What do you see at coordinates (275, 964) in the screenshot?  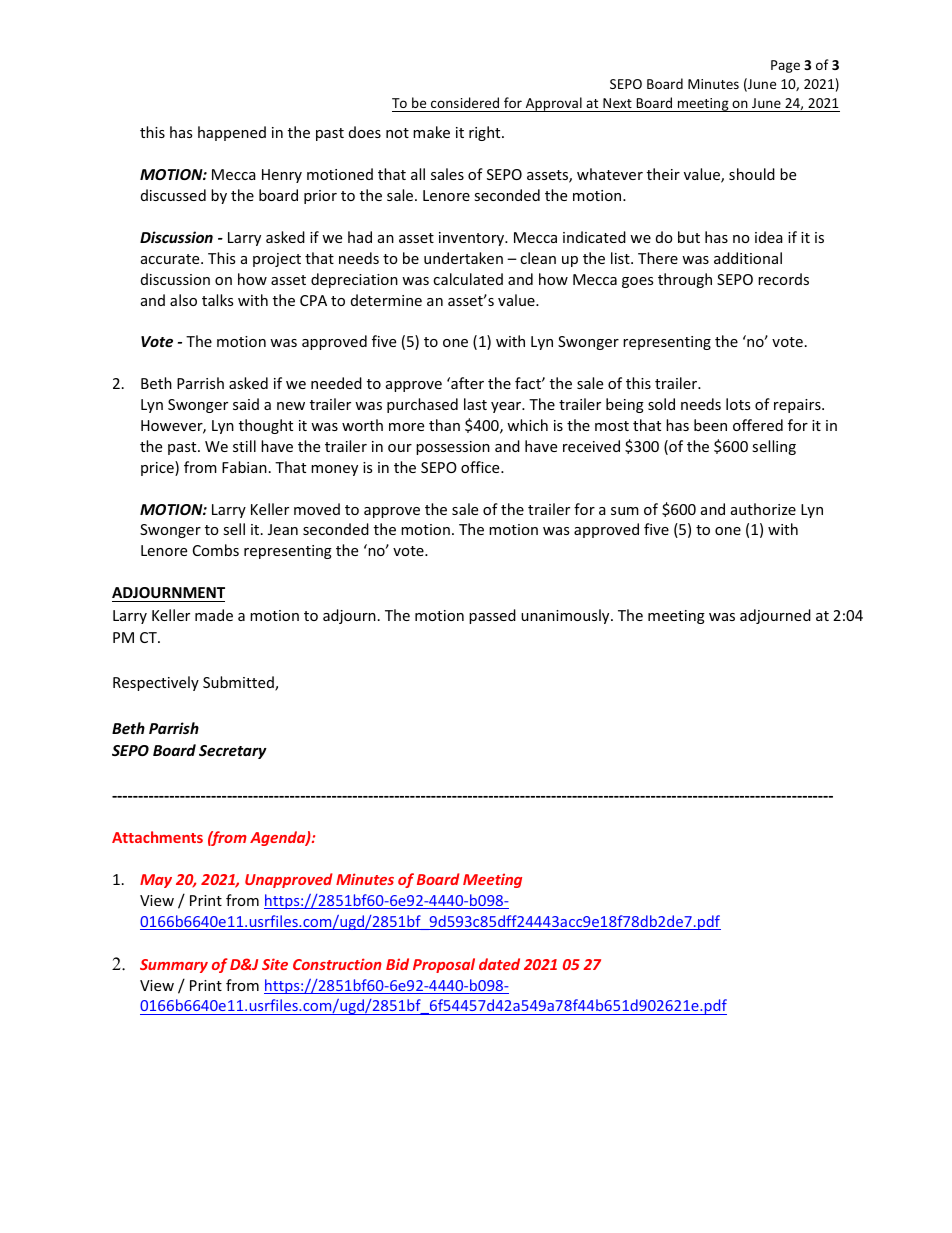 I see `Site` at bounding box center [275, 964].
